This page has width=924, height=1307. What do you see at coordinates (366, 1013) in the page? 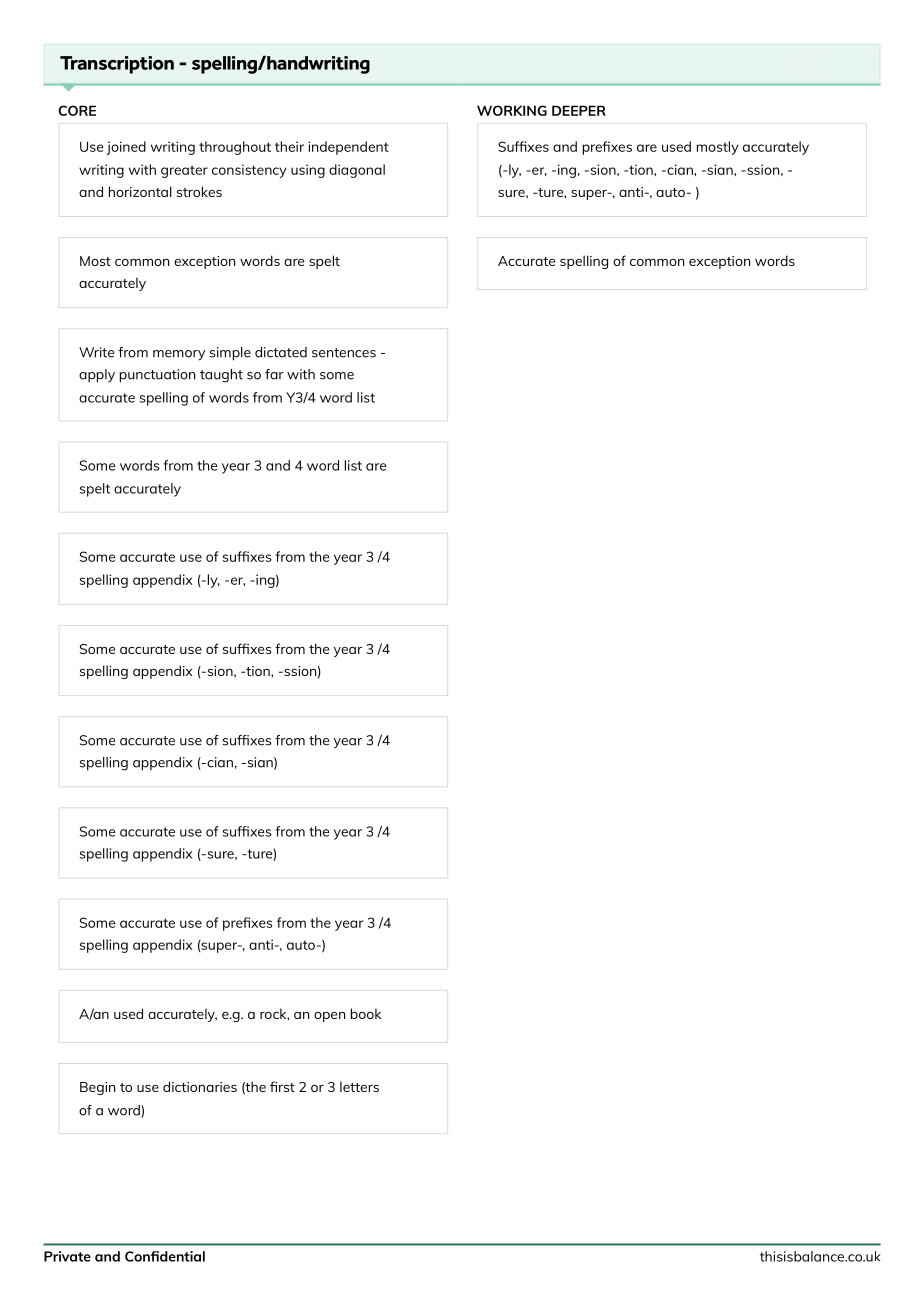
I see `book` at bounding box center [366, 1013].
